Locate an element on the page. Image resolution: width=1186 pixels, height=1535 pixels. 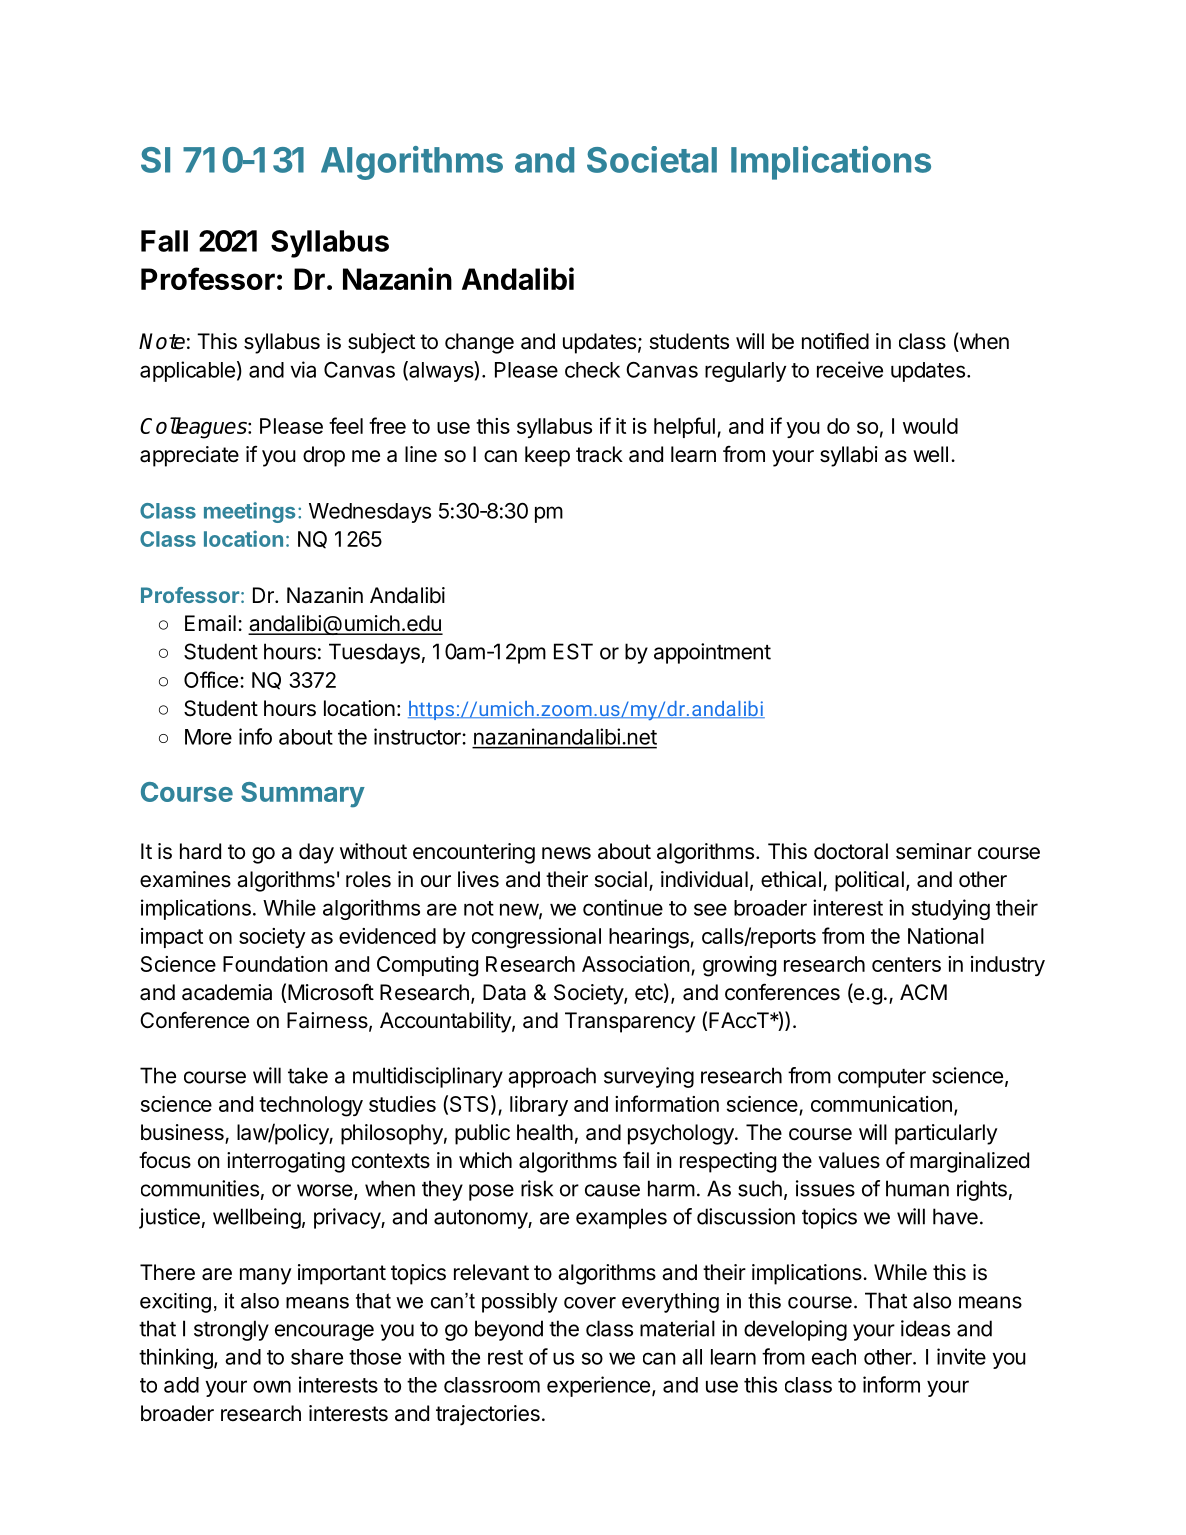
seminar is located at coordinates (934, 851).
